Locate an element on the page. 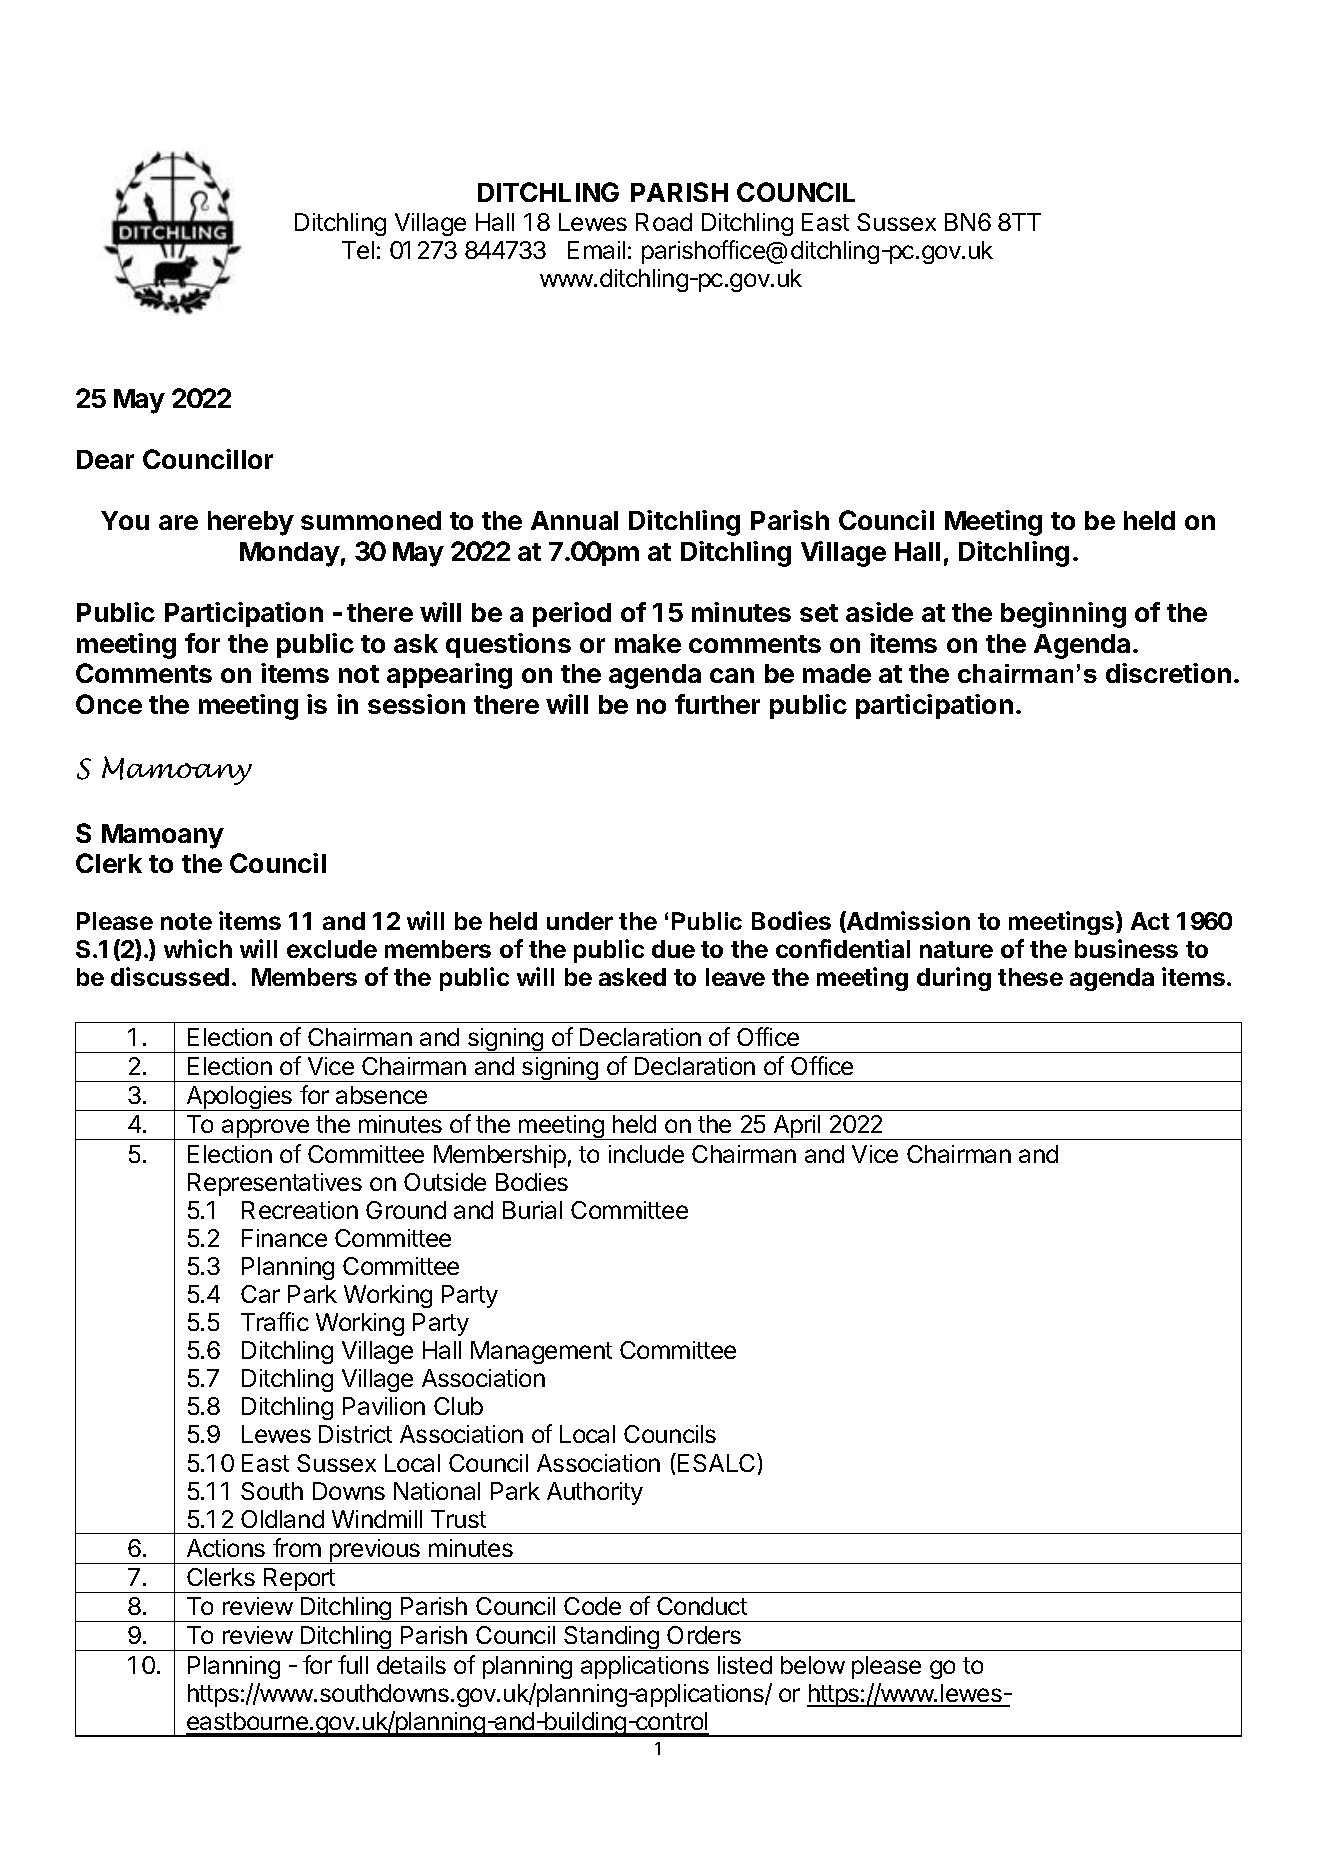  discretion is located at coordinates (1168, 673).
